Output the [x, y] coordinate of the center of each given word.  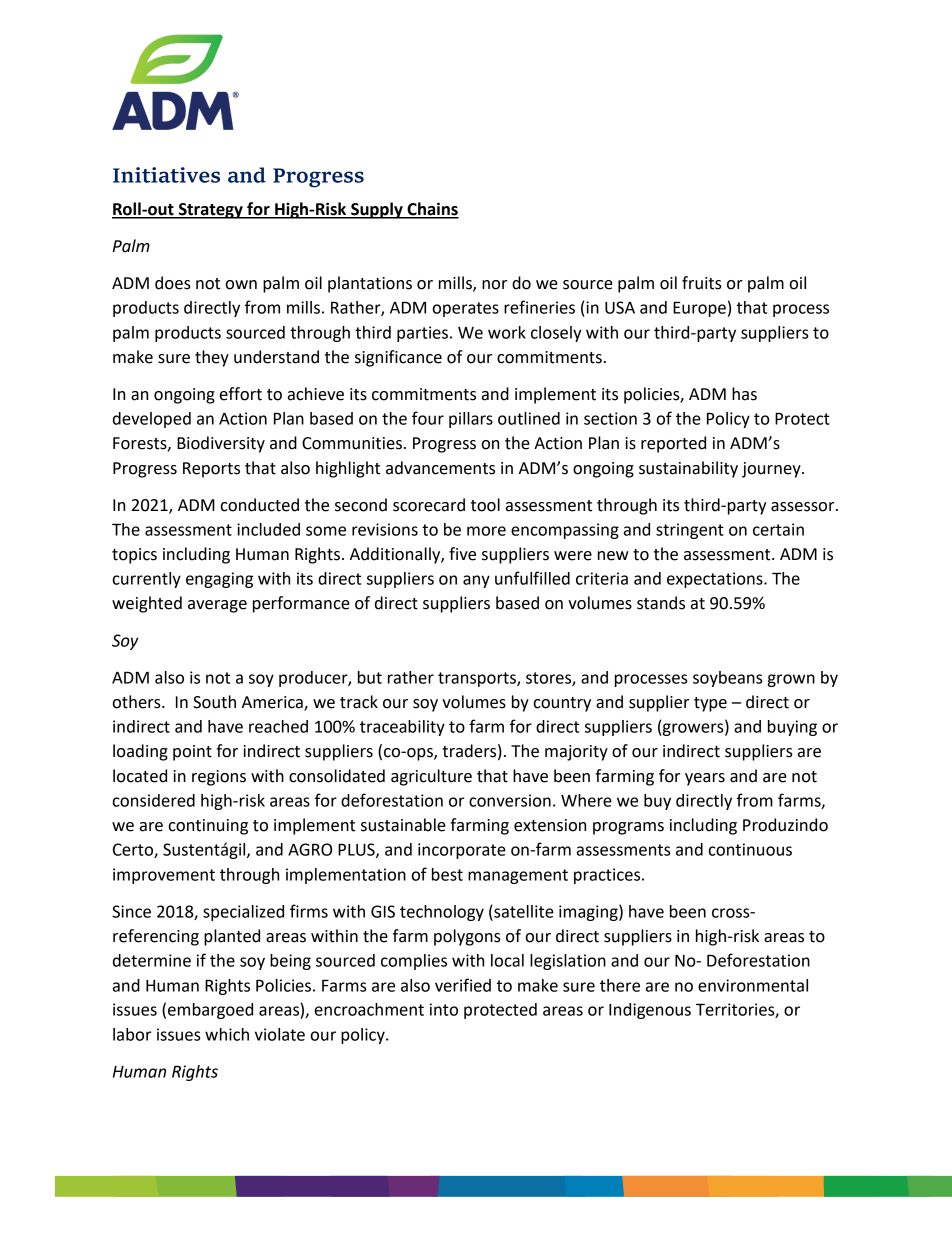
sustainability [688, 469]
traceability [402, 728]
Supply [377, 210]
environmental [753, 985]
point [192, 753]
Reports [211, 470]
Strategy [211, 211]
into [444, 1009]
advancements [440, 468]
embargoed [210, 1011]
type [710, 704]
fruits [702, 283]
